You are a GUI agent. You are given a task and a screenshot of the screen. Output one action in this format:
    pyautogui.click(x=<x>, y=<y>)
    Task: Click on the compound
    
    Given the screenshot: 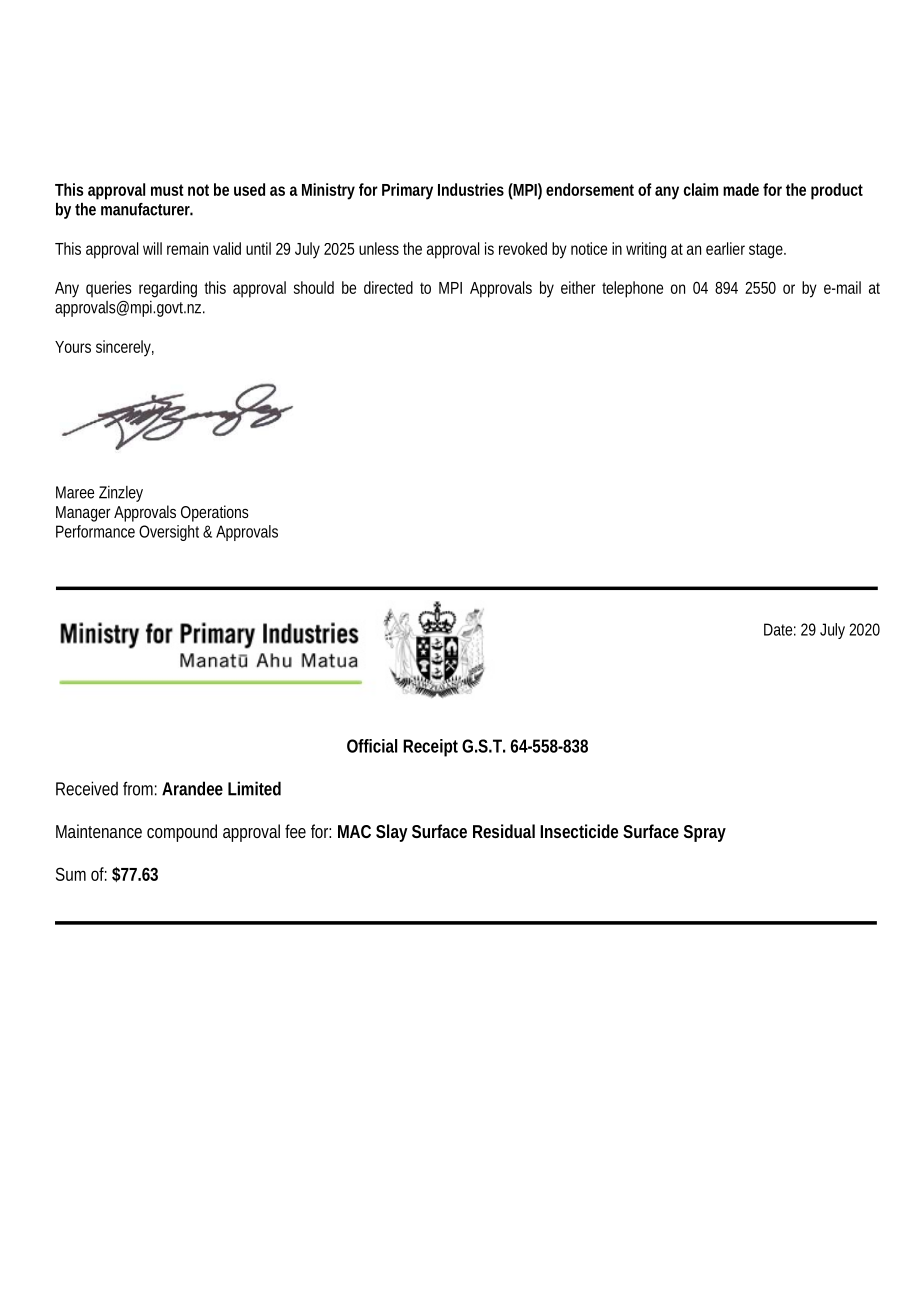 What is the action you would take?
    pyautogui.click(x=182, y=833)
